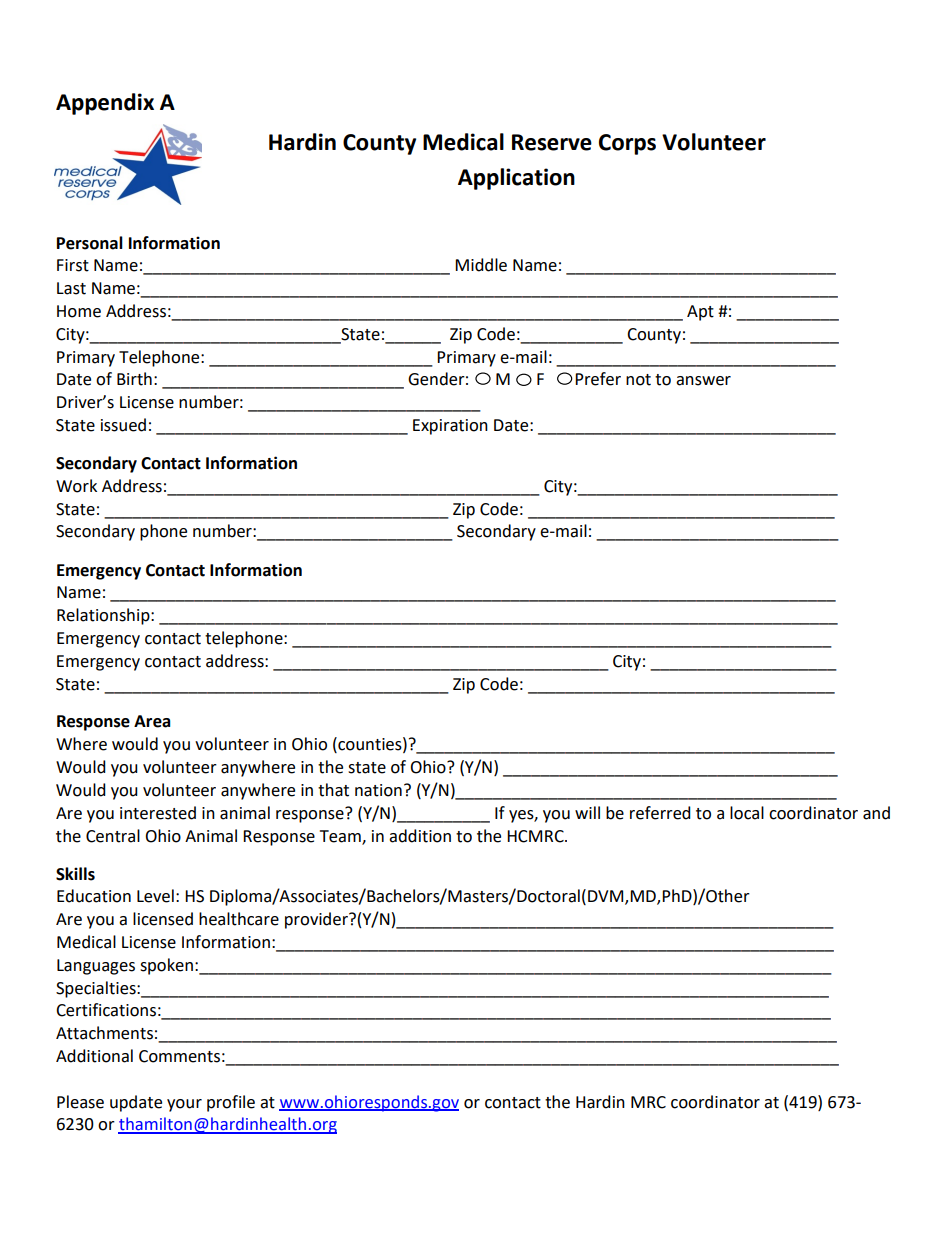 The image size is (952, 1233). What do you see at coordinates (627, 144) in the page?
I see `Corps` at bounding box center [627, 144].
